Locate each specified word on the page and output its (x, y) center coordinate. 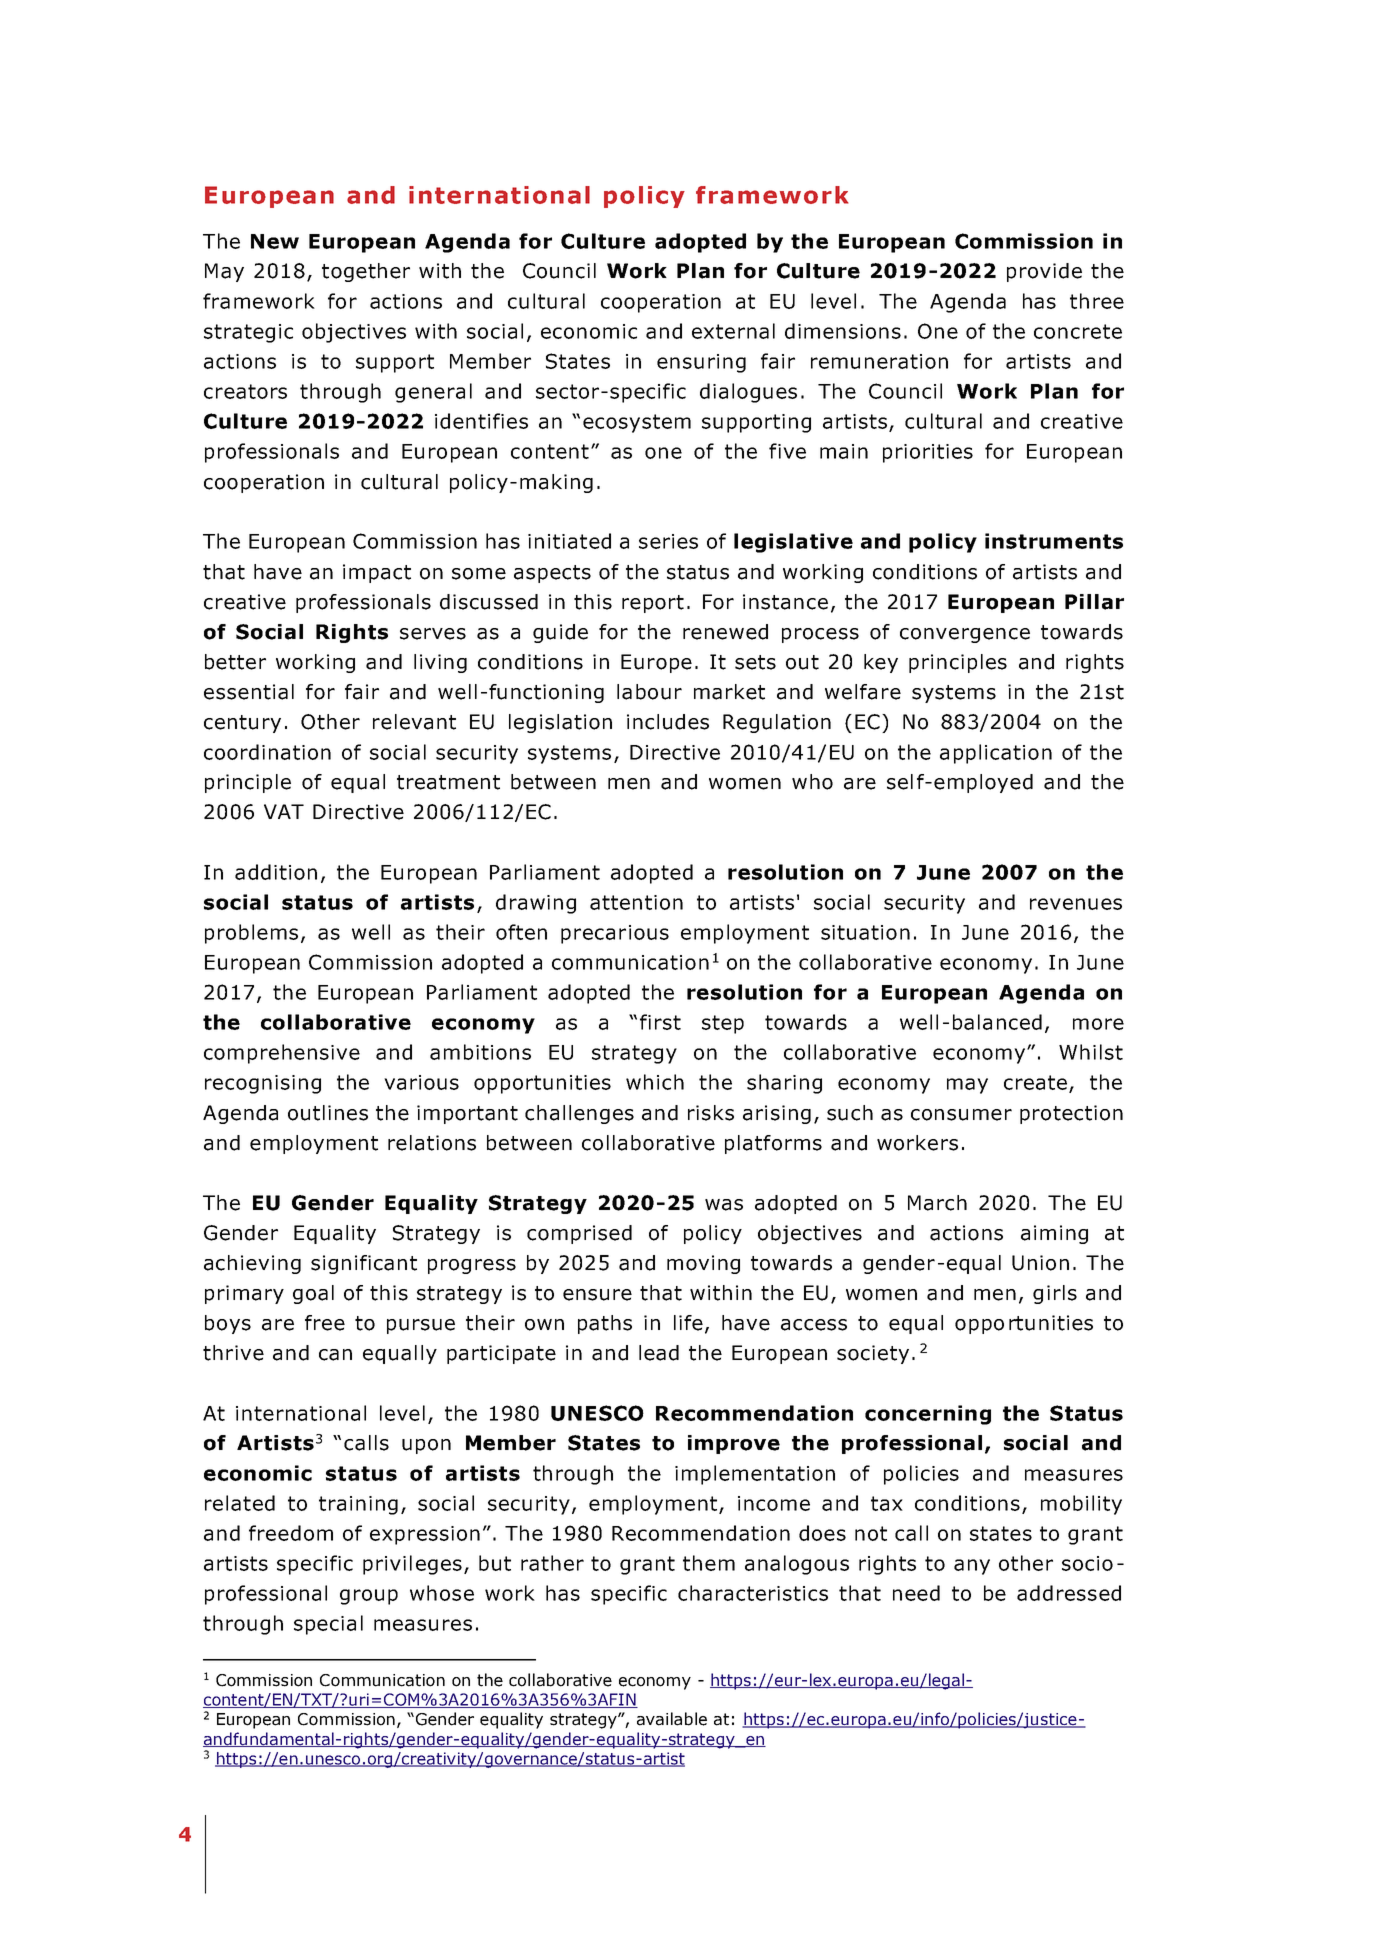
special (328, 1625)
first (660, 1022)
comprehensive (282, 1054)
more (1098, 1024)
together (366, 272)
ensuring (701, 363)
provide (1044, 272)
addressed (1069, 1593)
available (672, 1719)
